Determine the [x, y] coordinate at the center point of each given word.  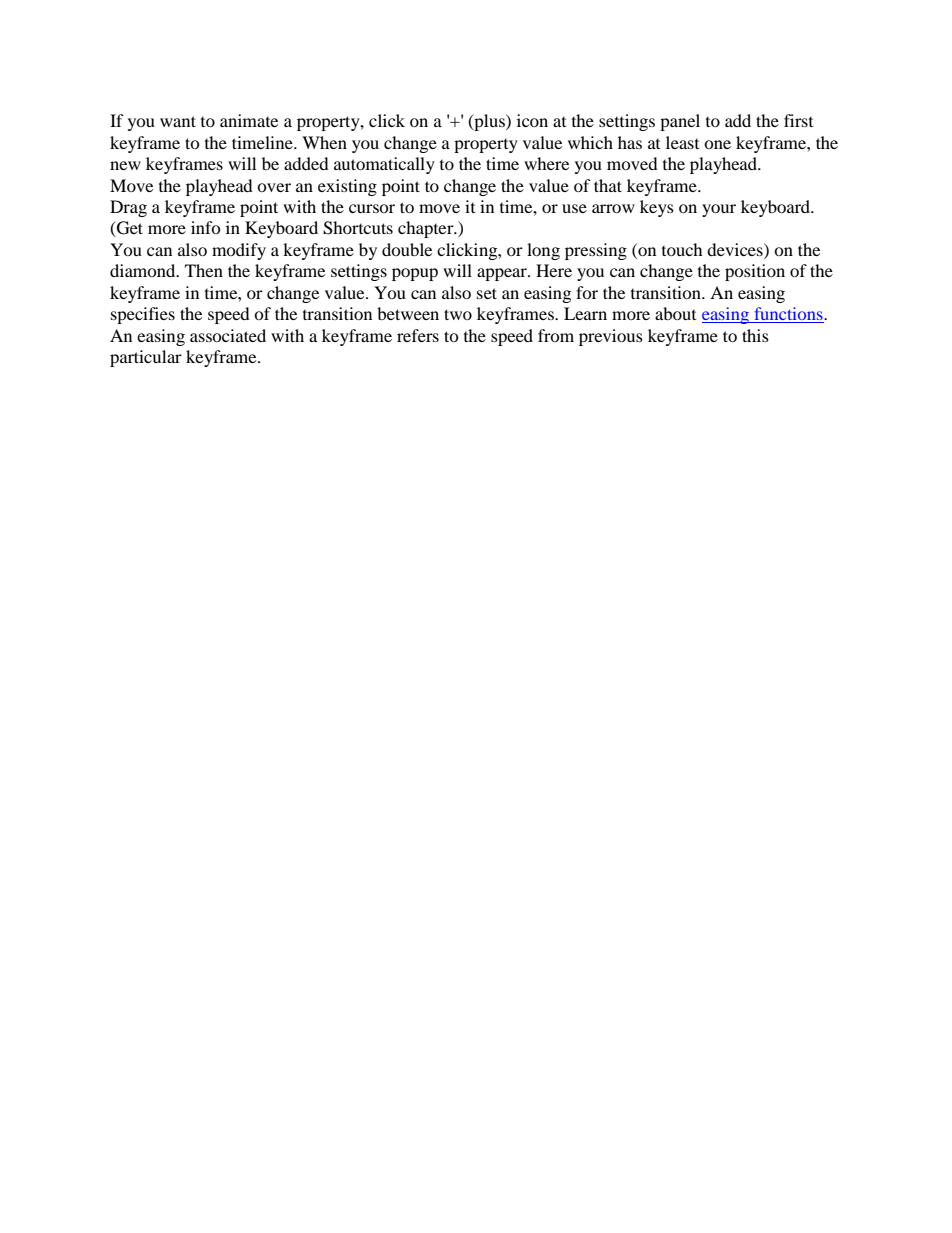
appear [503, 274]
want [178, 121]
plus [489, 122]
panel [680, 122]
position [755, 272]
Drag [128, 208]
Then [204, 270]
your [719, 210]
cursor [372, 208]
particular [146, 358]
